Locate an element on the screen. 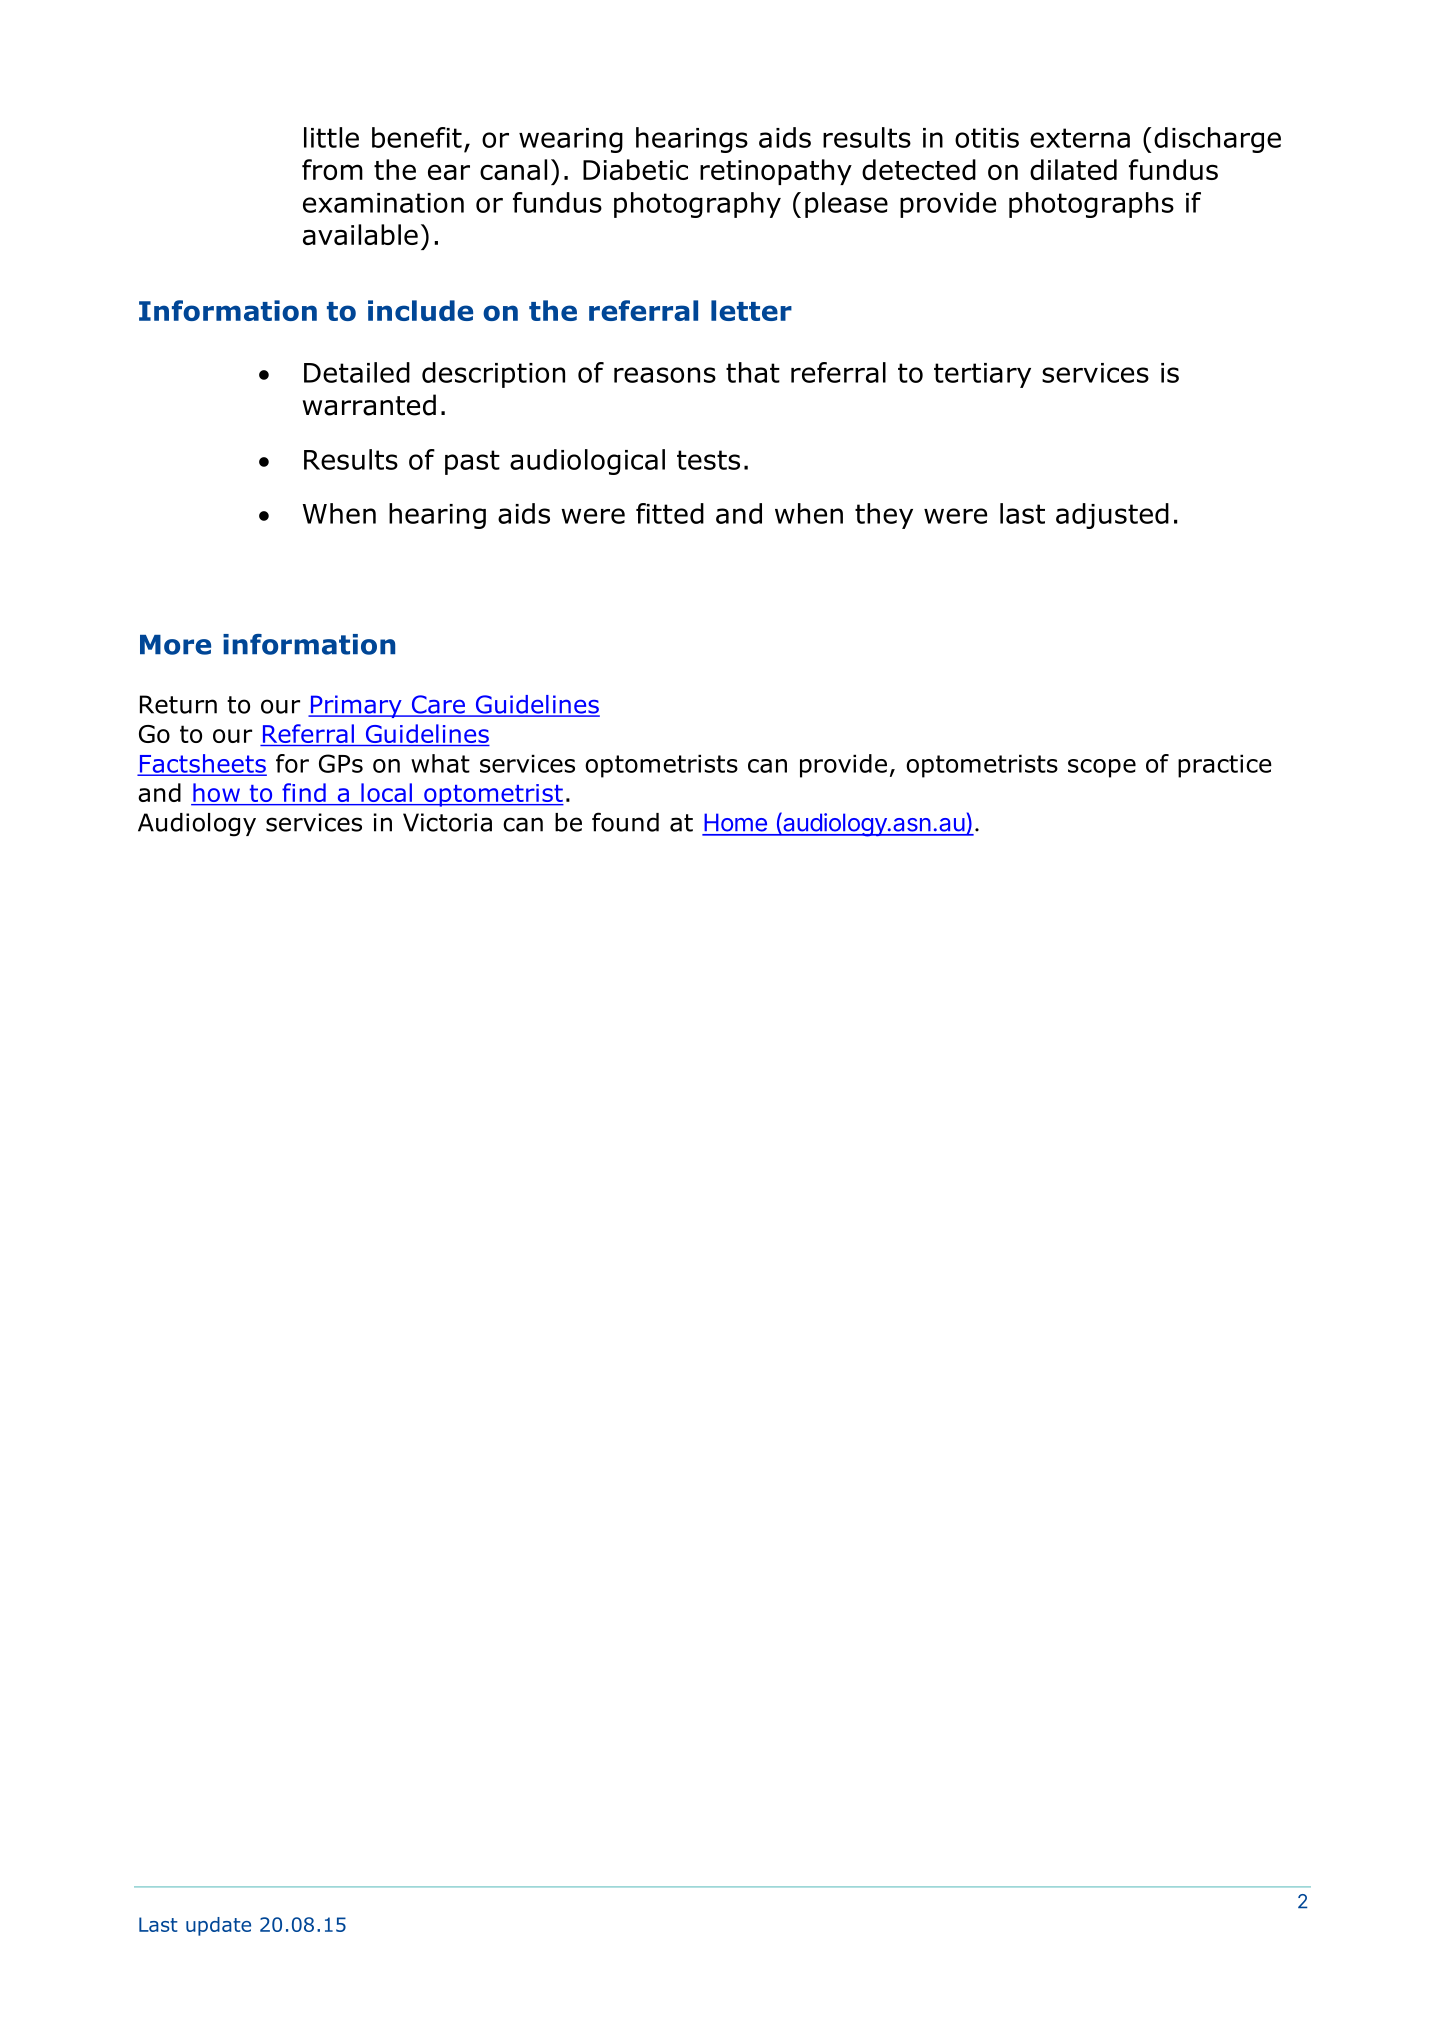 The height and width of the screenshot is (2044, 1445). found is located at coordinates (625, 822).
